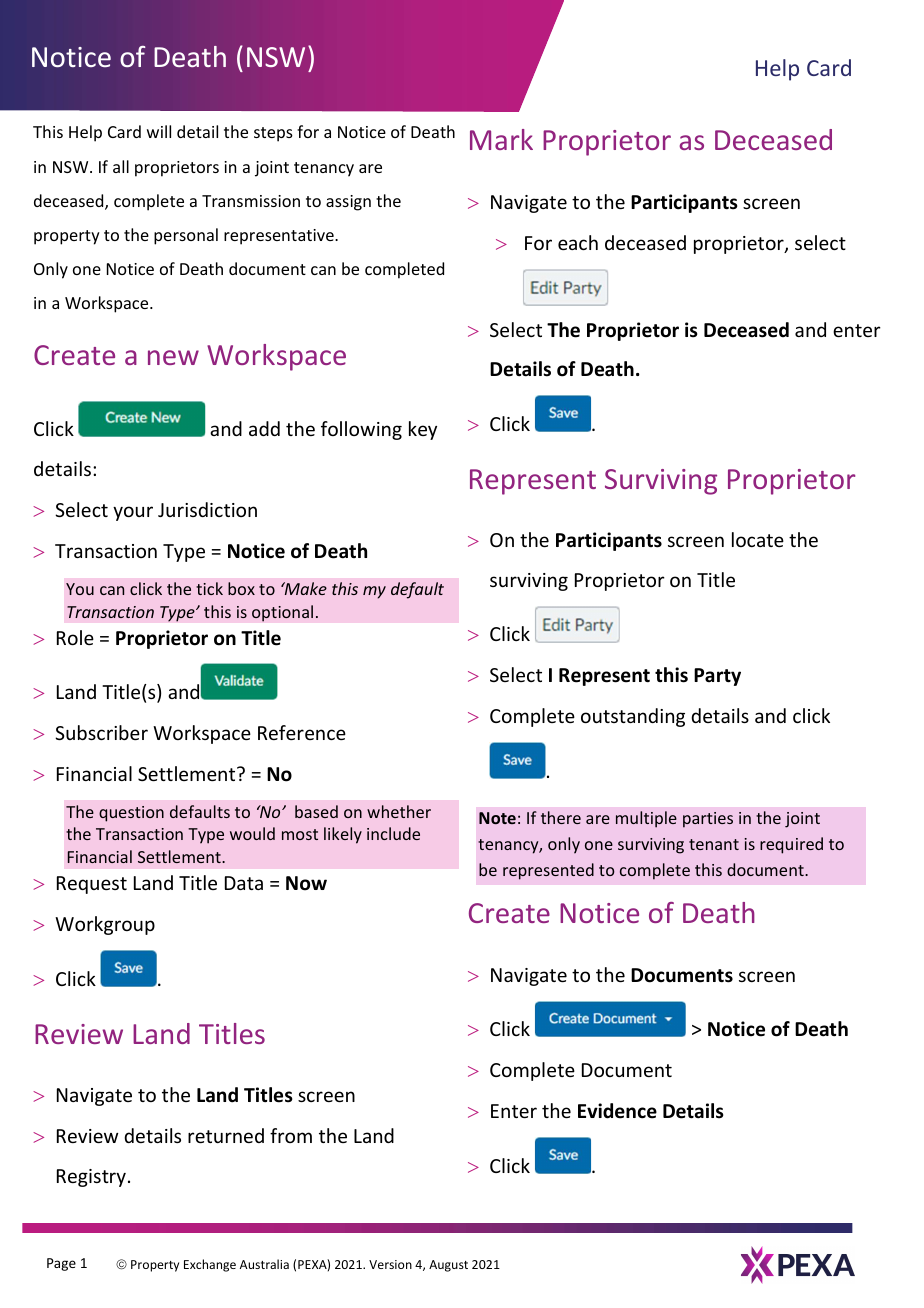 The height and width of the image is (1308, 924). I want to click on Workgroup, so click(105, 925).
